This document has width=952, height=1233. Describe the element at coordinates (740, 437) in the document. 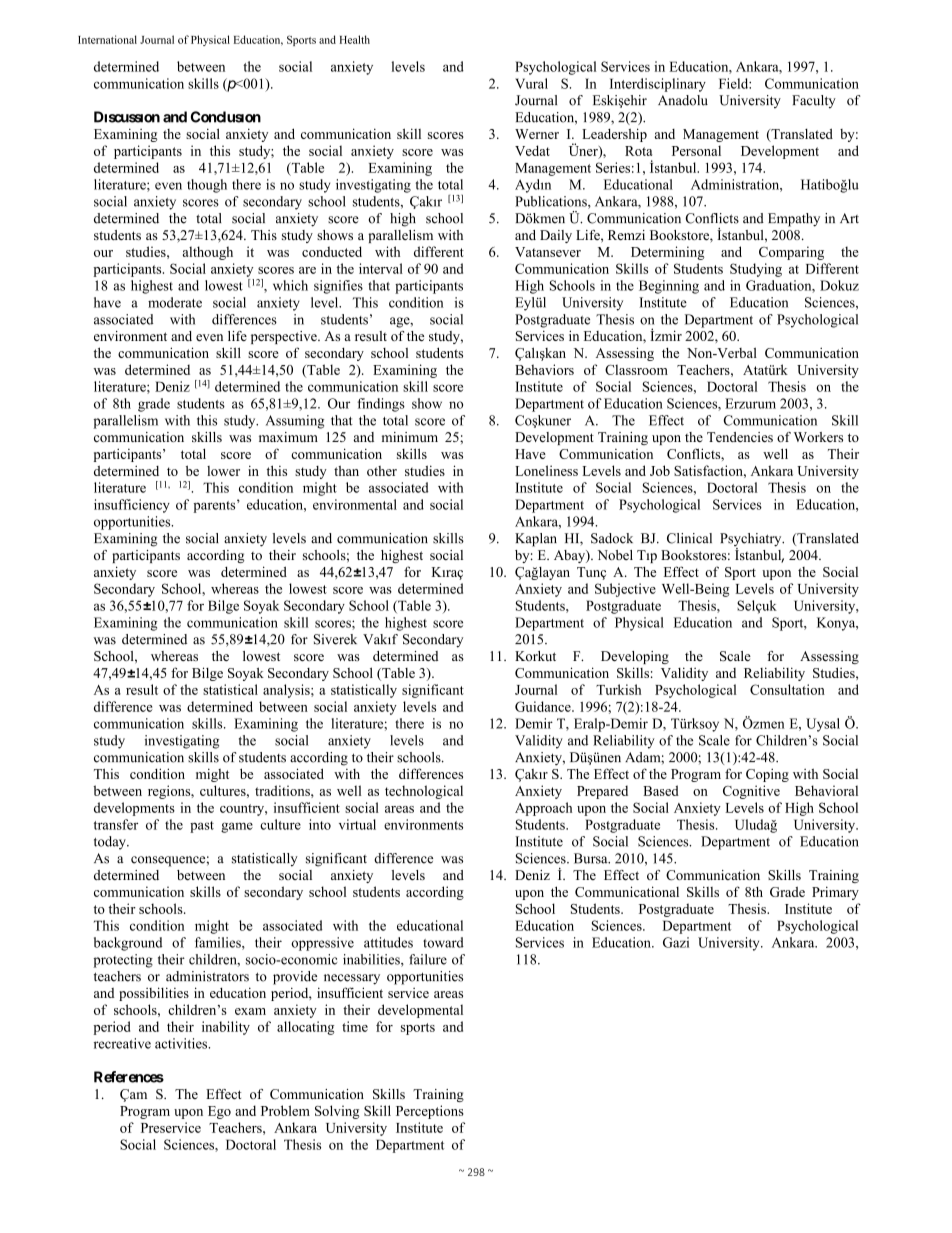

I see `Tendencies` at that location.
